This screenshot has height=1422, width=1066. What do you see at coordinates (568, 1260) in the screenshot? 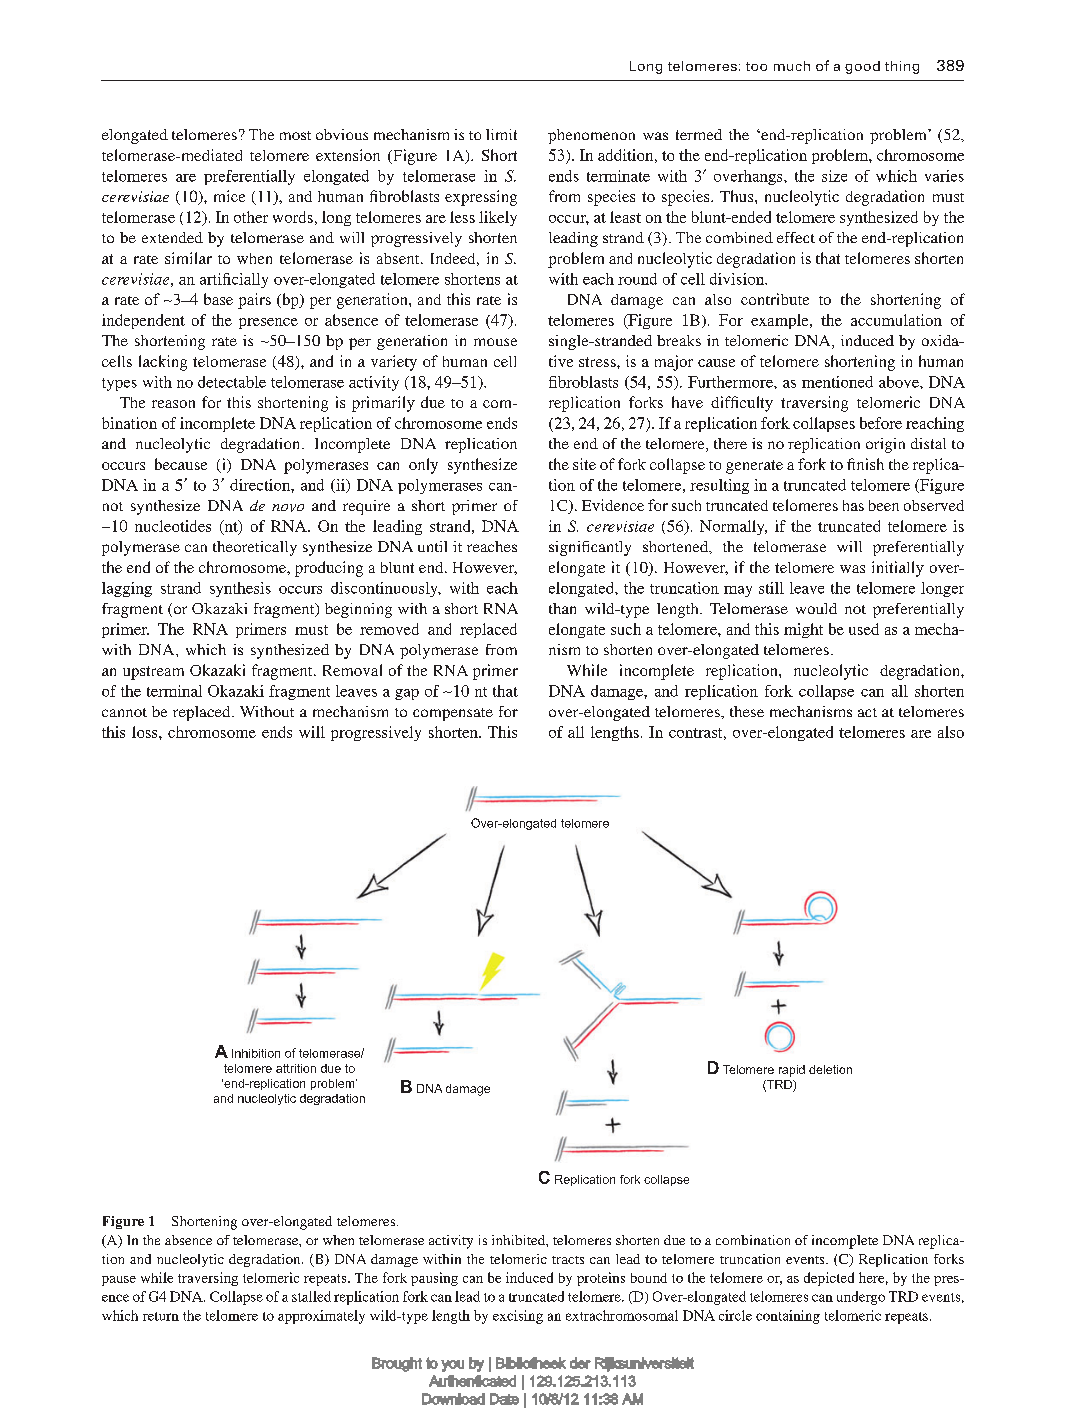
I see `tracts` at bounding box center [568, 1260].
